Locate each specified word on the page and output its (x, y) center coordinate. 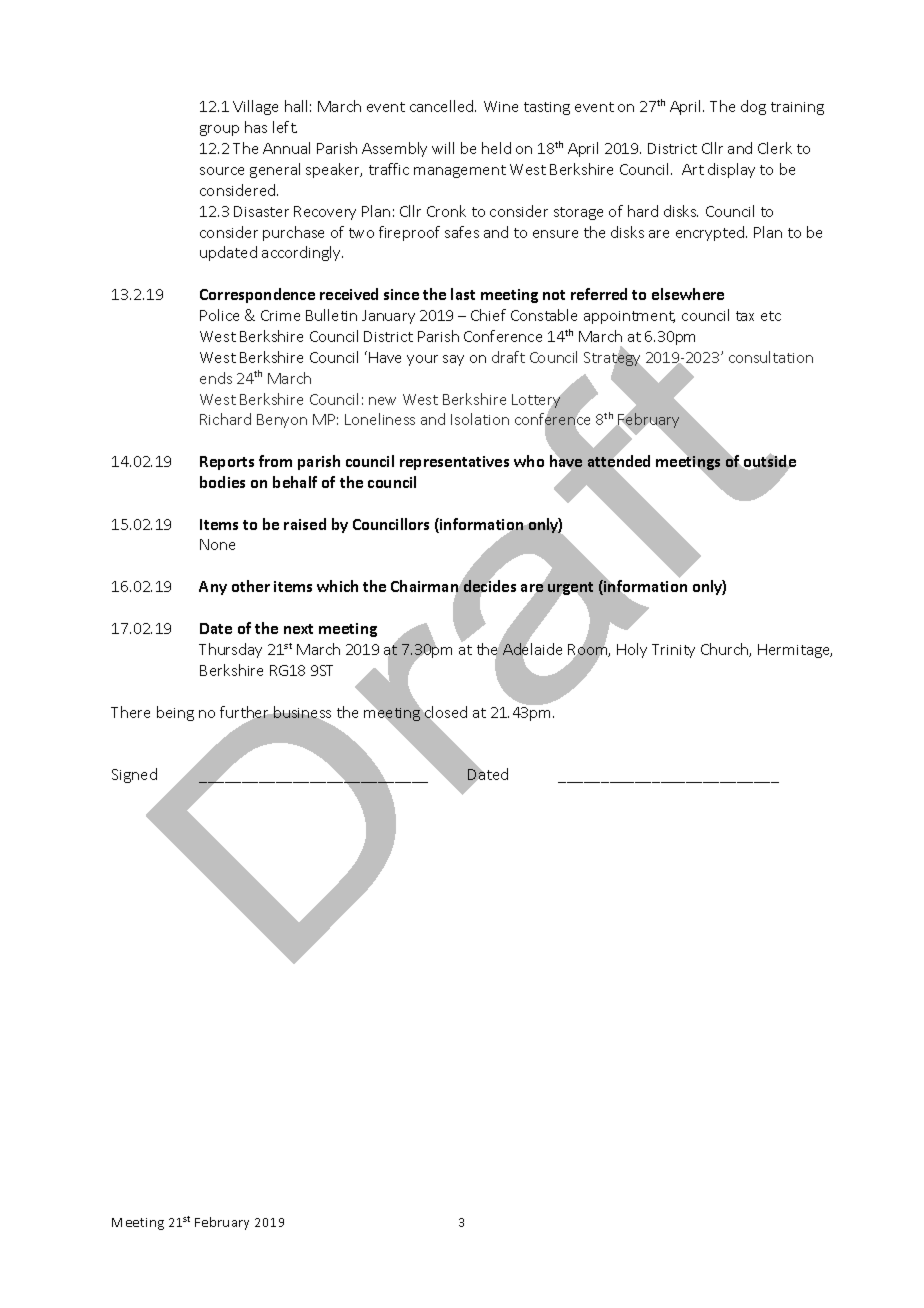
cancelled (443, 106)
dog (753, 107)
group (219, 130)
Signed (134, 775)
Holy (632, 650)
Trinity (673, 651)
